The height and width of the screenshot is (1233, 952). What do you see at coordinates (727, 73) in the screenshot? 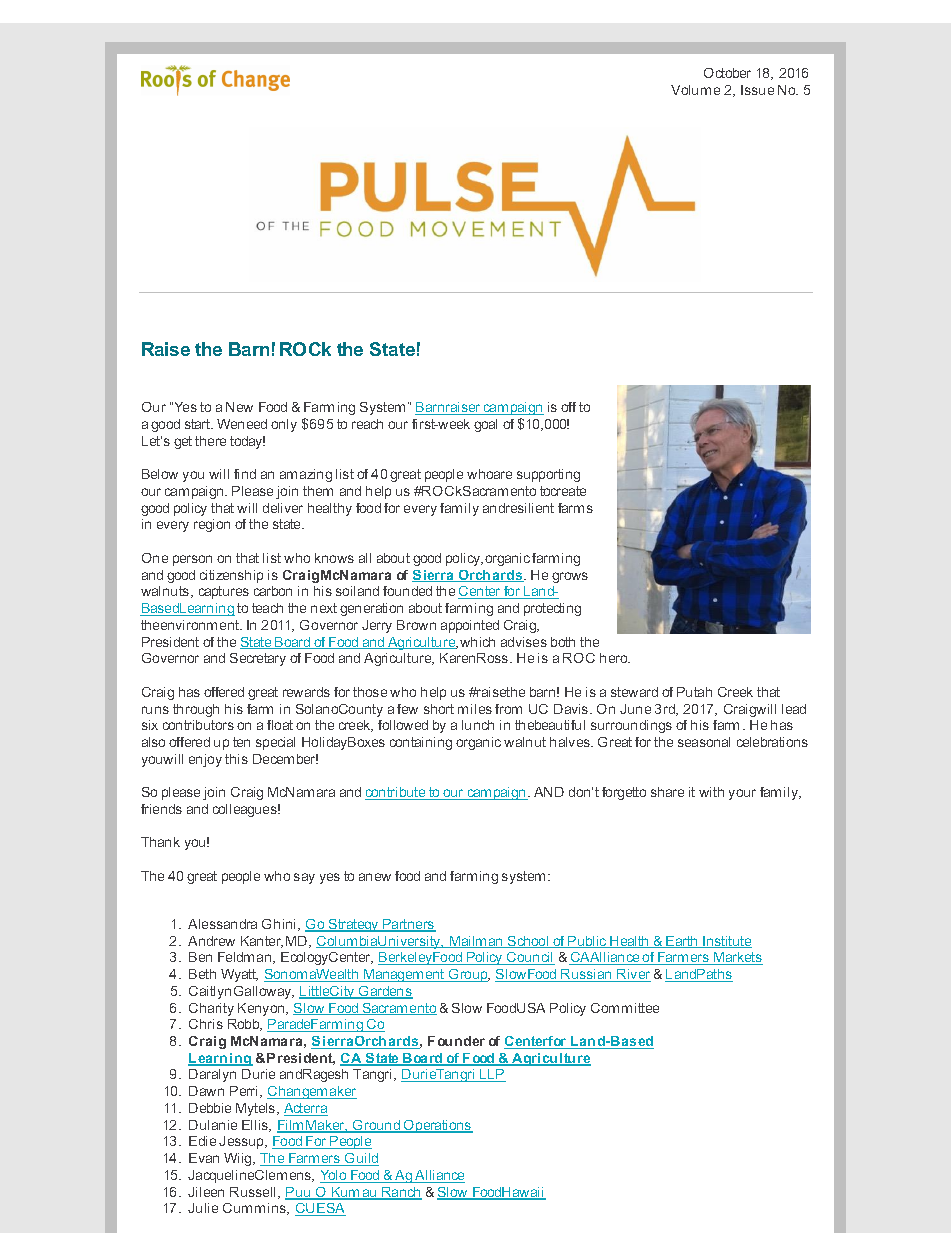
I see `October` at bounding box center [727, 73].
